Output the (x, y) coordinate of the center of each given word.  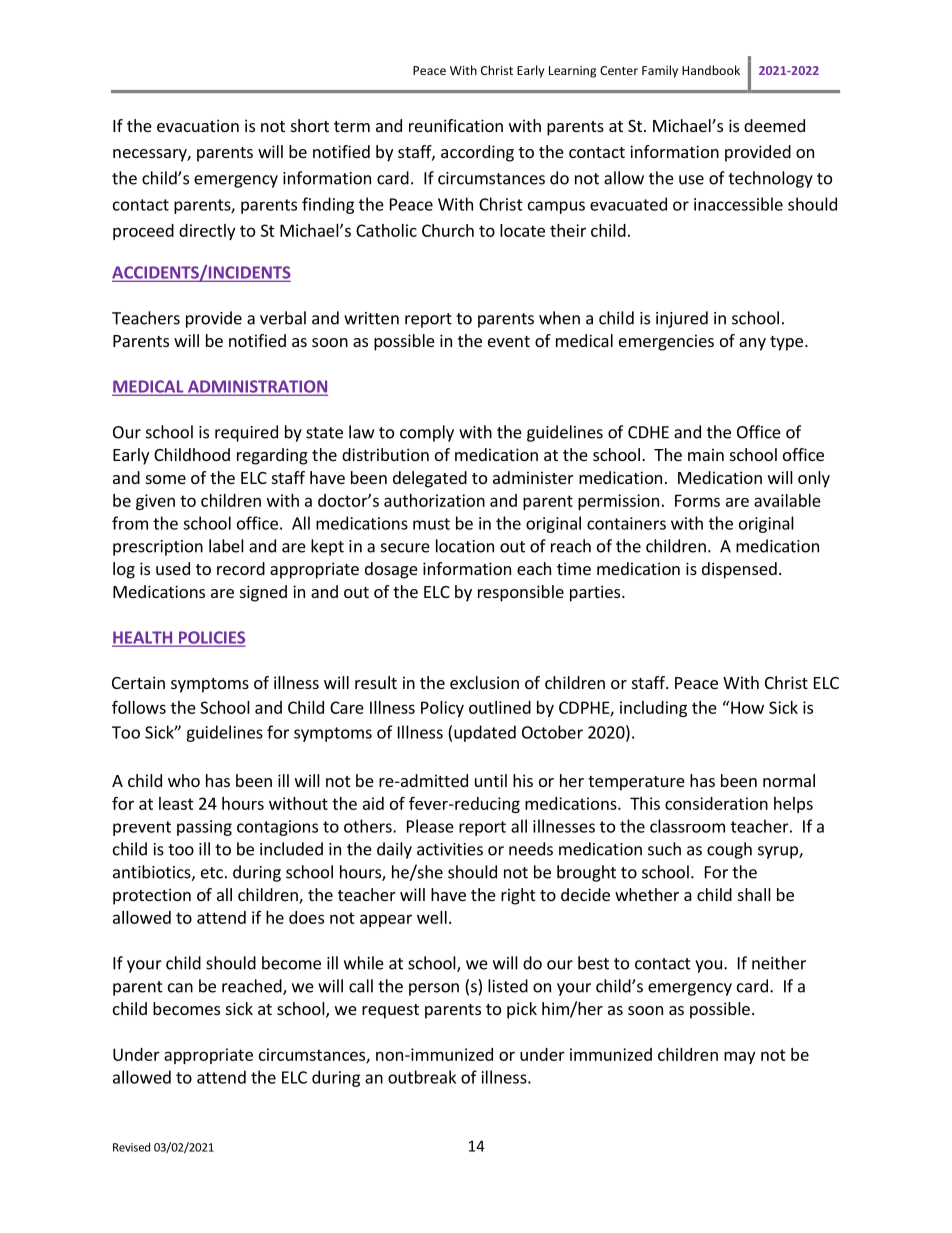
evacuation (198, 125)
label (226, 546)
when (559, 318)
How (747, 707)
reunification (456, 125)
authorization (434, 500)
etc (212, 873)
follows (139, 707)
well (432, 917)
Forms (697, 500)
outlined (500, 707)
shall (754, 894)
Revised (131, 1147)
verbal (283, 318)
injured (682, 319)
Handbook (711, 70)
